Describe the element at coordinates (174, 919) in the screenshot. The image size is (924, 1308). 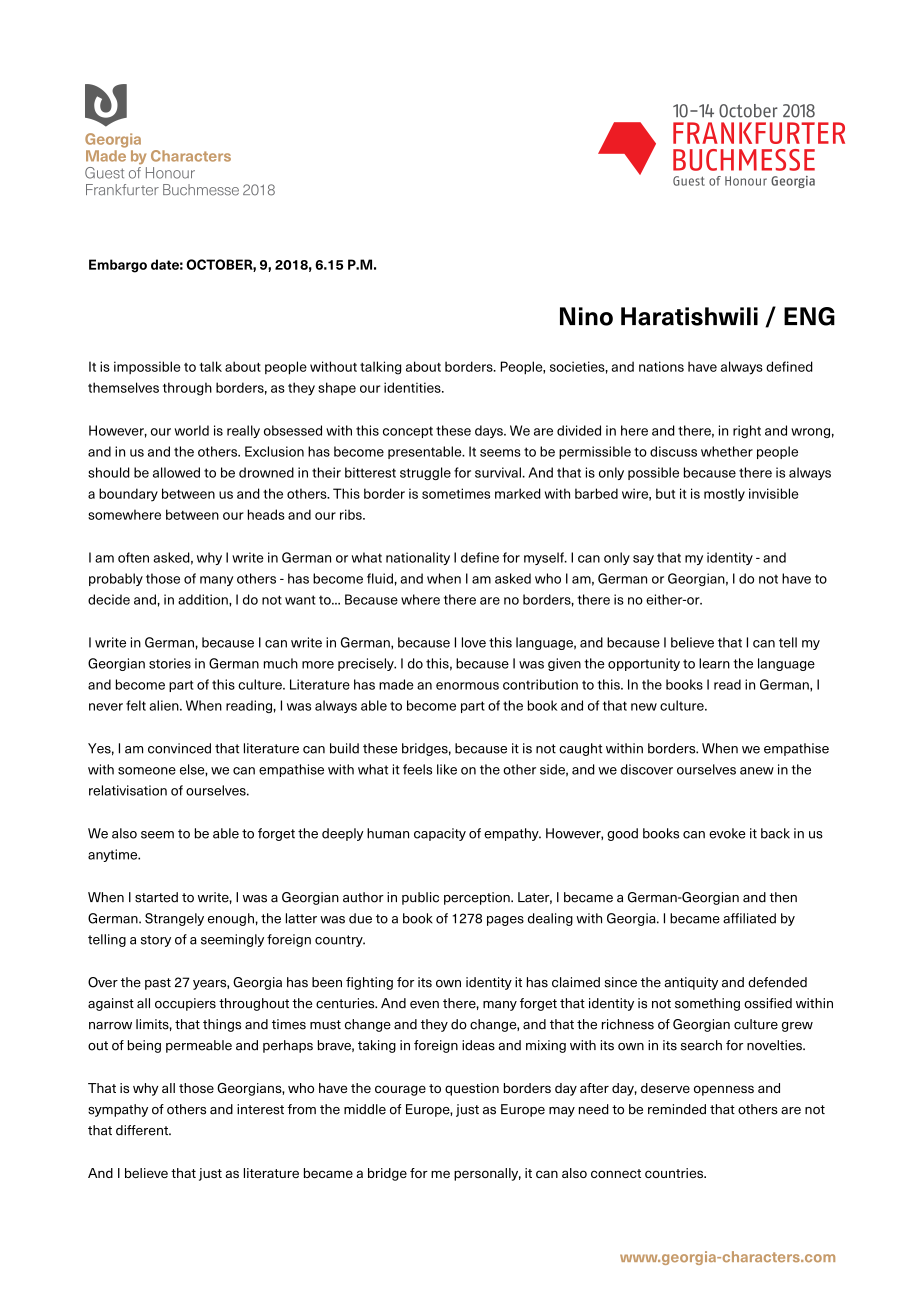
I see `Strangely` at that location.
